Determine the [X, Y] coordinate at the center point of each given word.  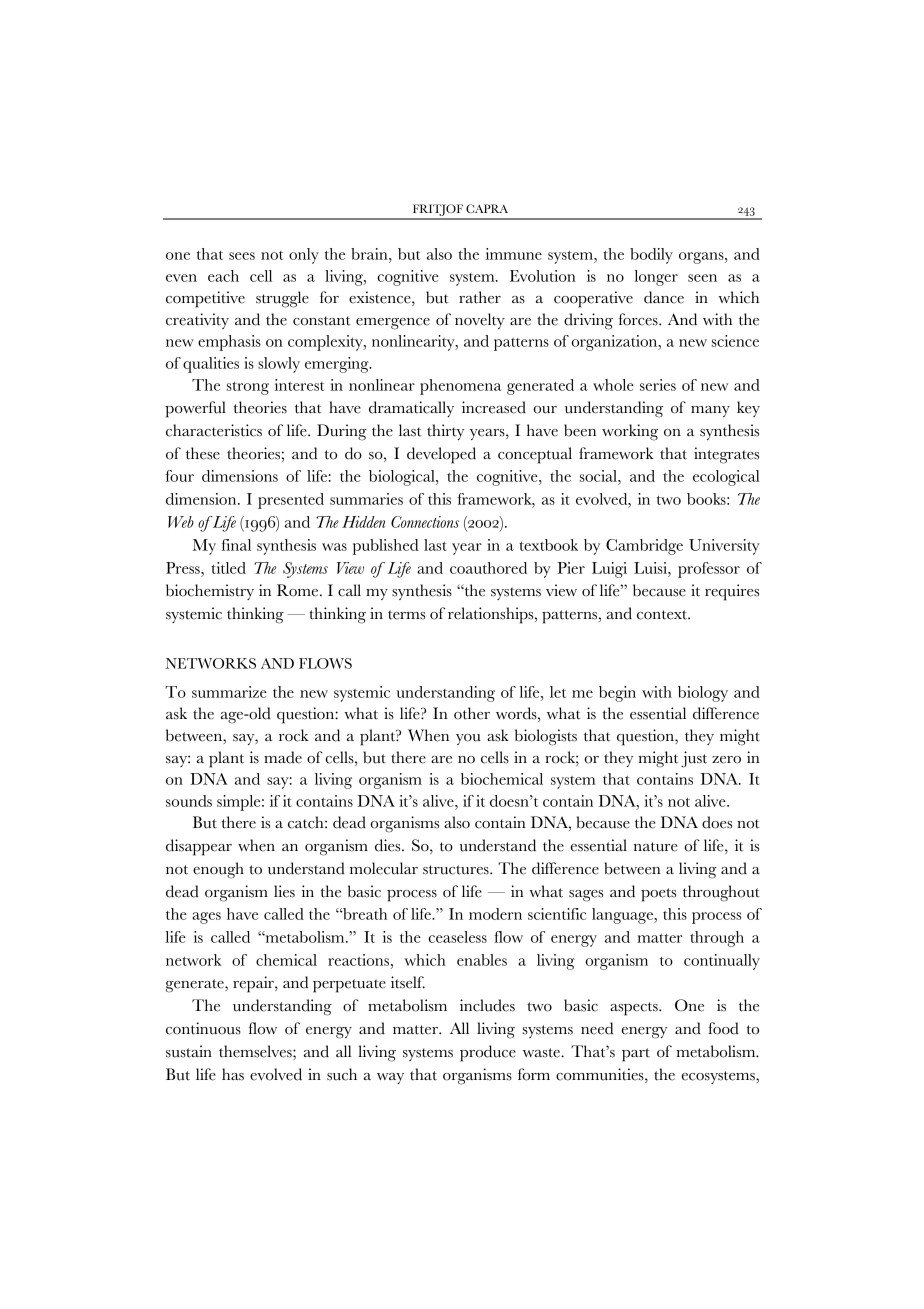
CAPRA [487, 208]
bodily [651, 256]
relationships [492, 615]
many [710, 411]
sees [242, 256]
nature [655, 847]
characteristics [214, 430]
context [663, 615]
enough [218, 870]
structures [457, 870]
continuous [203, 1028]
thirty [445, 432]
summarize [229, 692]
